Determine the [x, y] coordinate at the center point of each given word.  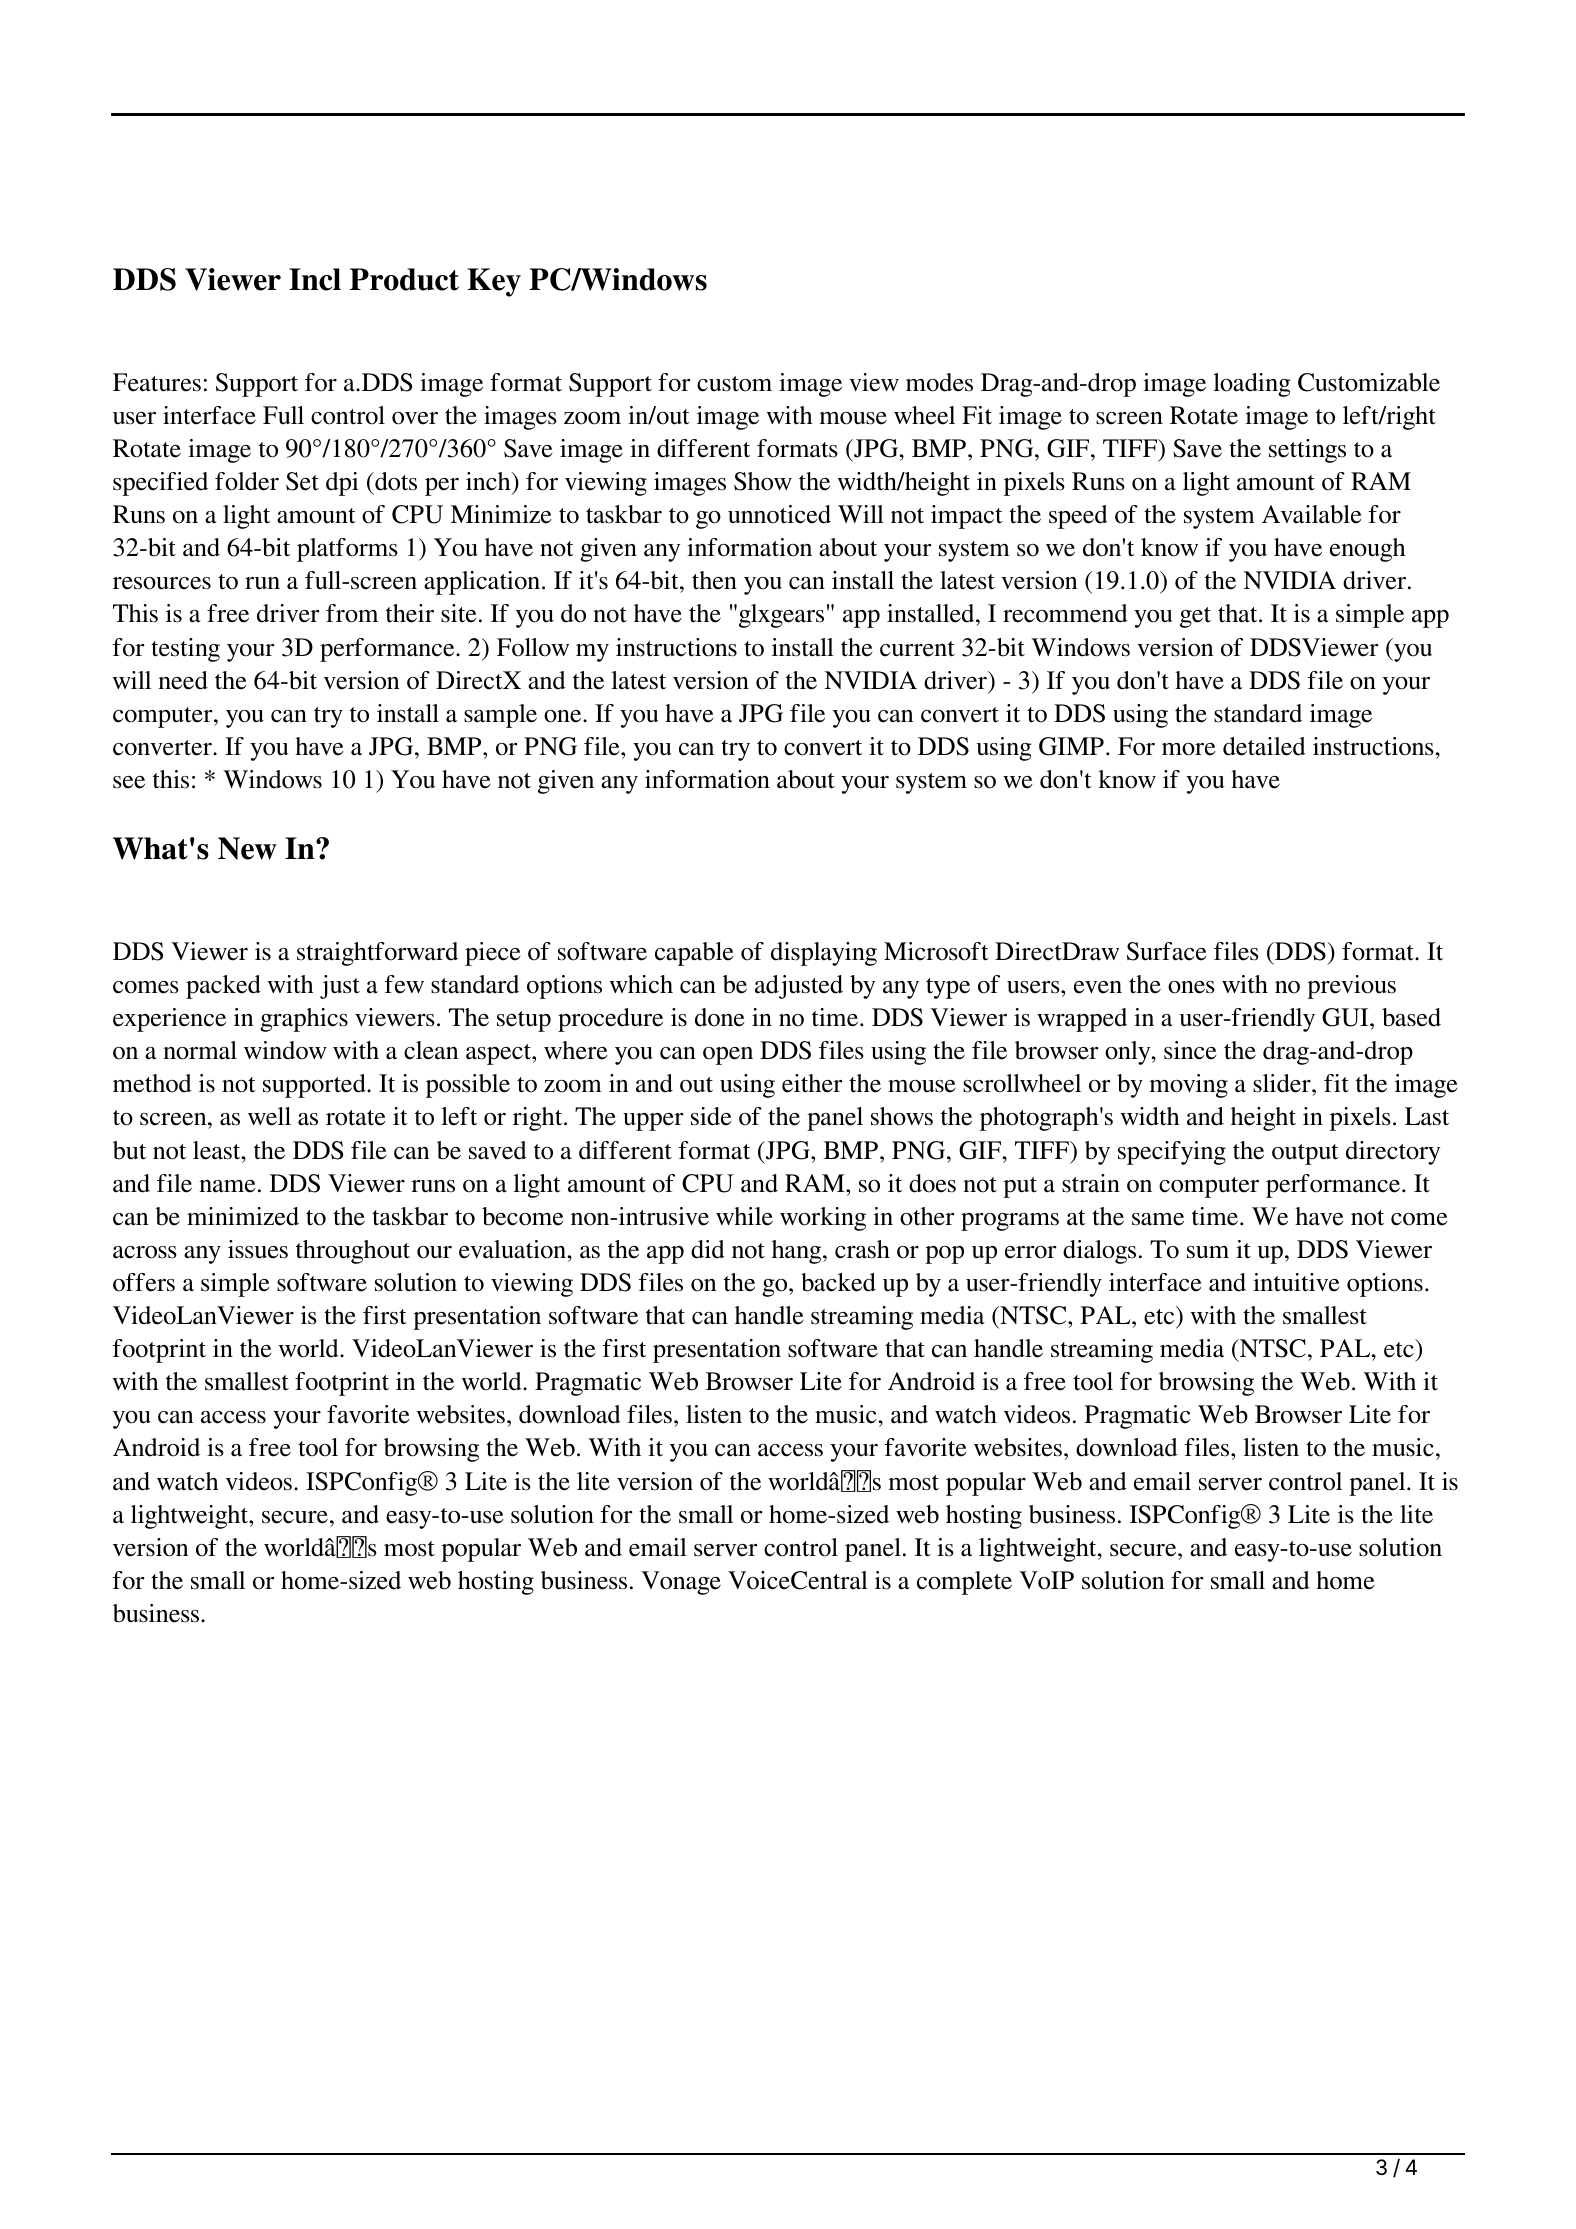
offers [144, 1282]
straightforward [377, 954]
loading [1252, 385]
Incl [315, 279]
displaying [824, 954]
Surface [1167, 951]
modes [939, 382]
